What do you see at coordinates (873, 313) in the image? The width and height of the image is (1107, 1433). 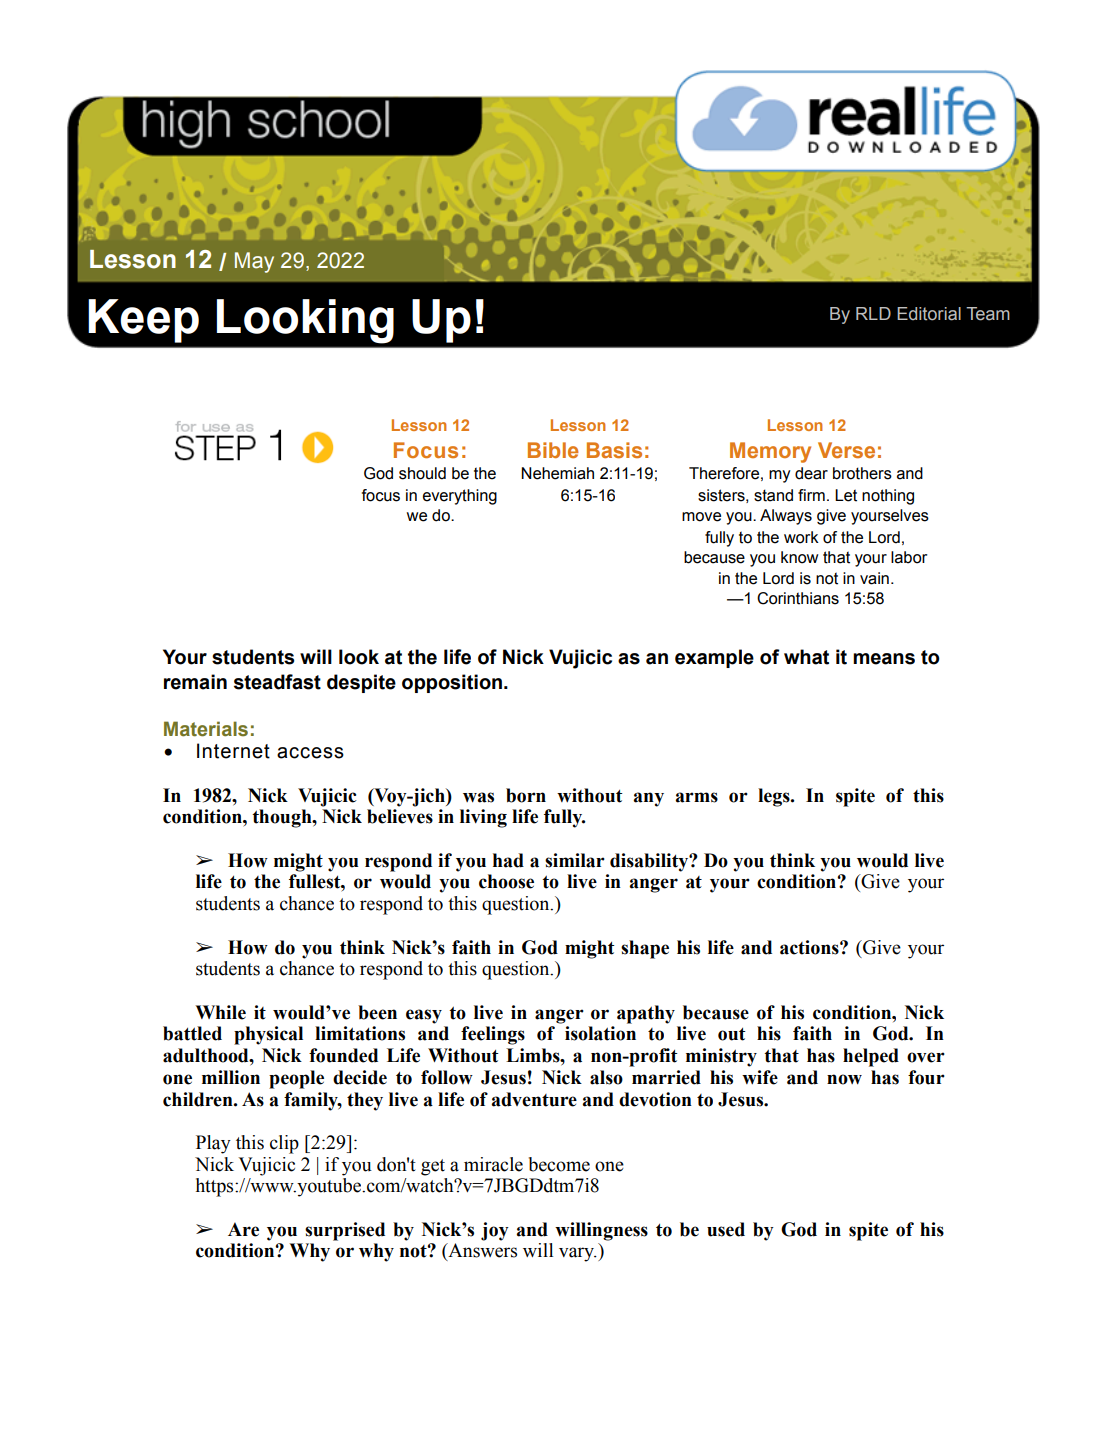 I see `RLD` at bounding box center [873, 313].
